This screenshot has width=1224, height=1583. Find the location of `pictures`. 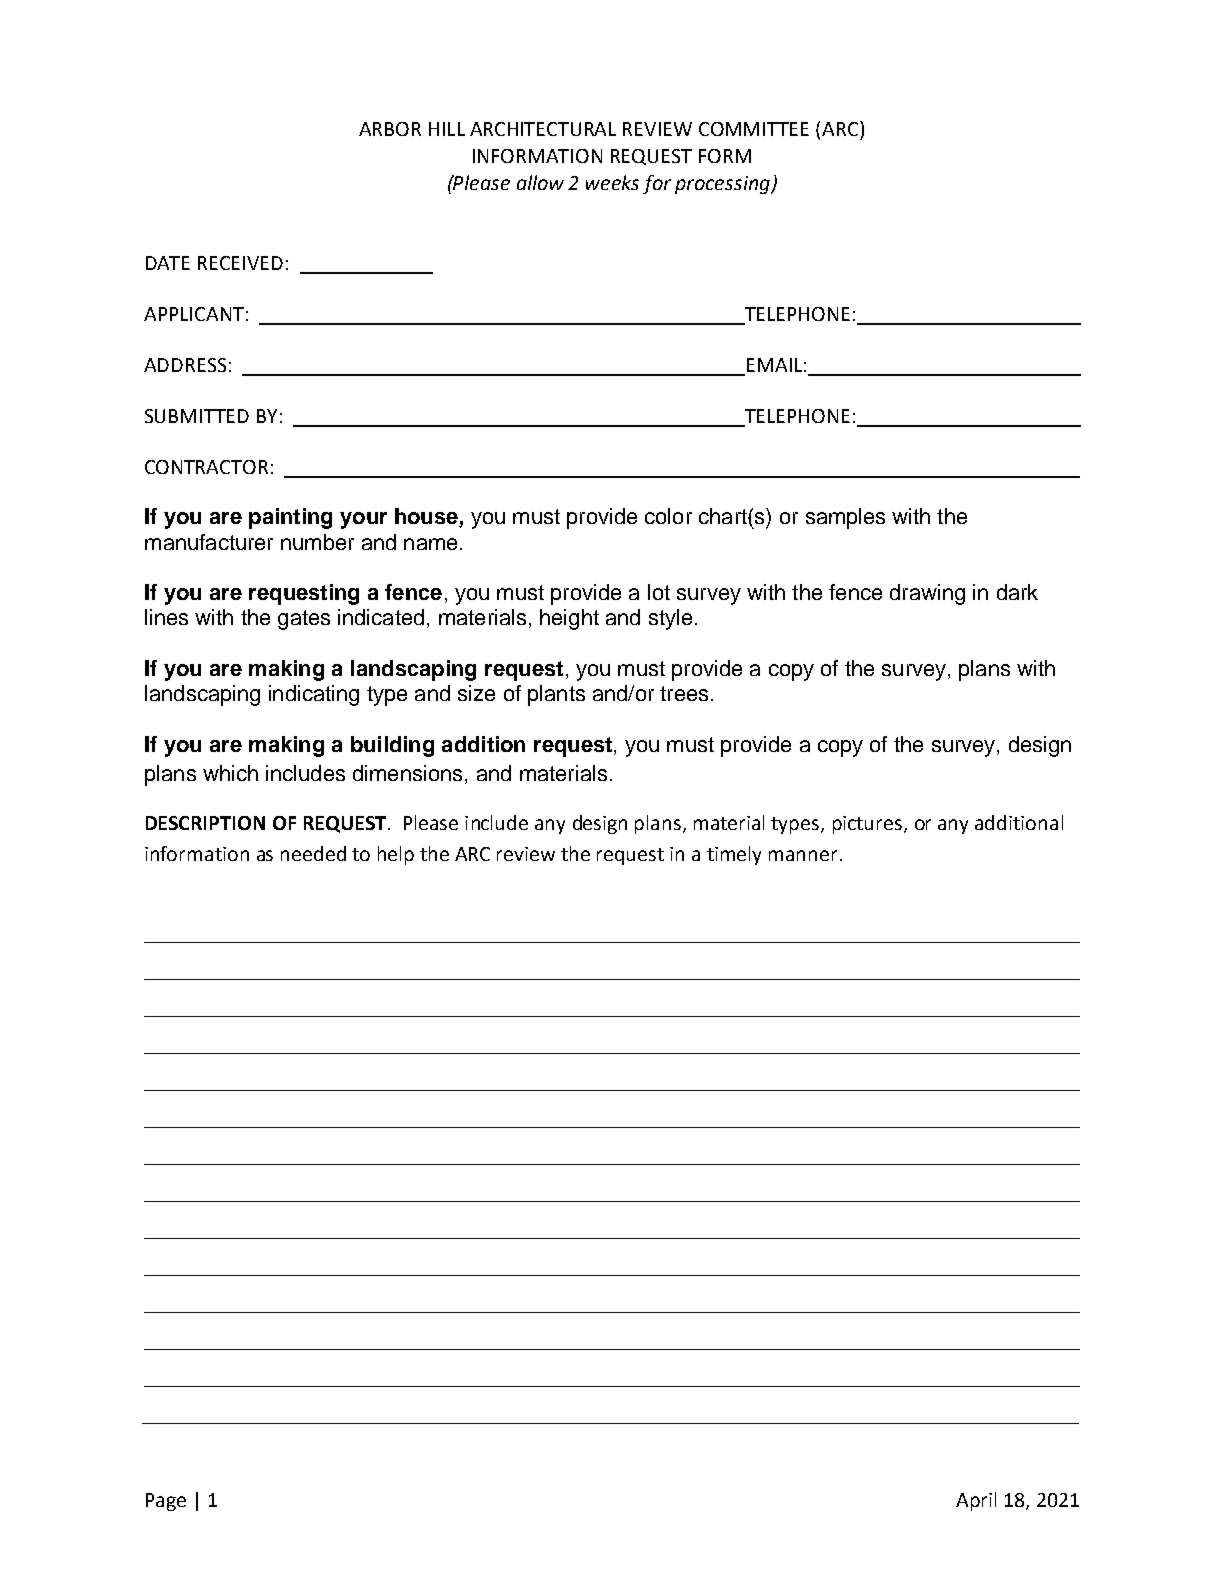

pictures is located at coordinates (869, 825).
